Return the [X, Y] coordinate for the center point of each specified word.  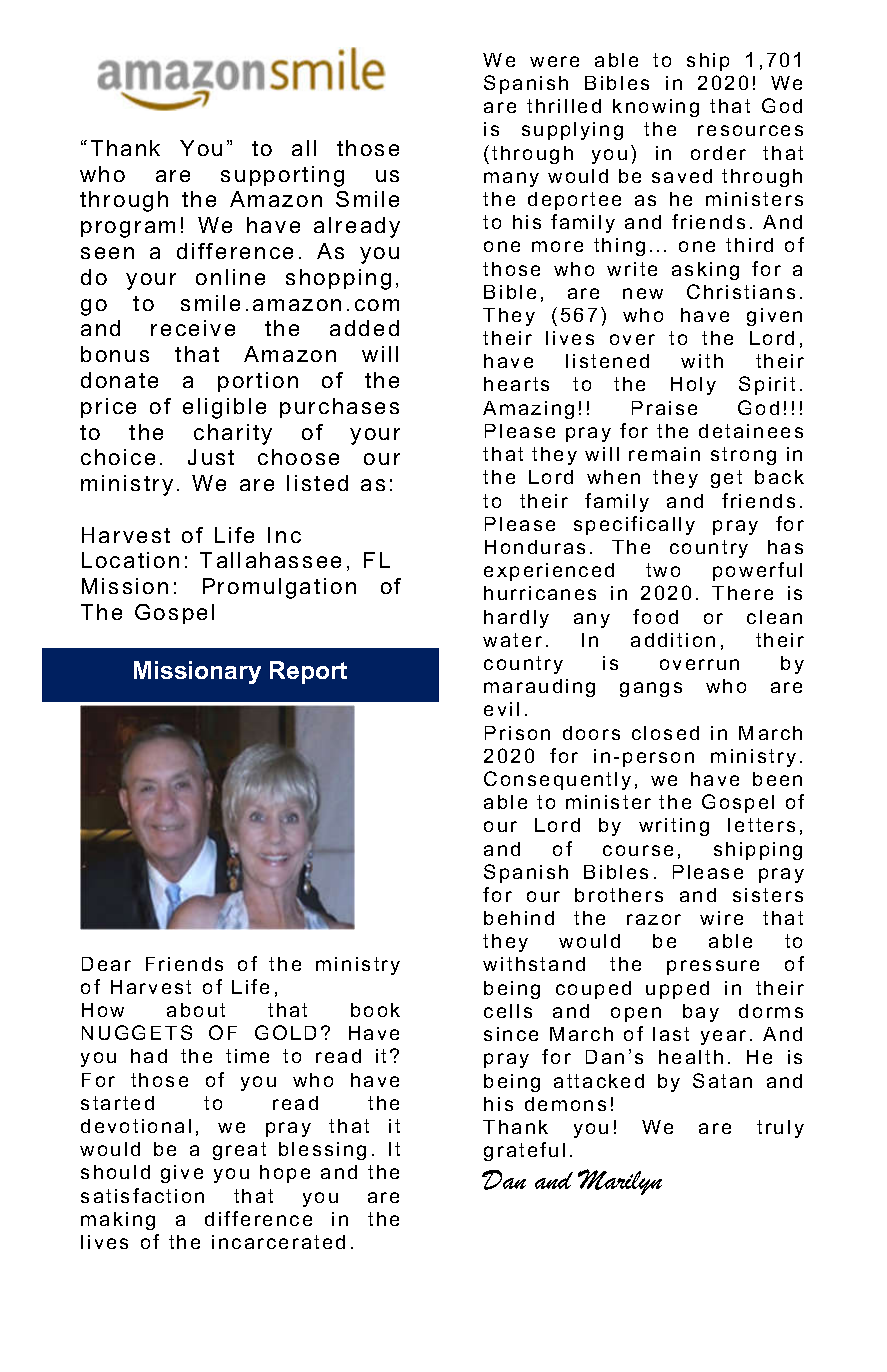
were [554, 61]
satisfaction [142, 1195]
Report [308, 672]
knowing [656, 108]
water [512, 640]
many [511, 179]
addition [673, 640]
